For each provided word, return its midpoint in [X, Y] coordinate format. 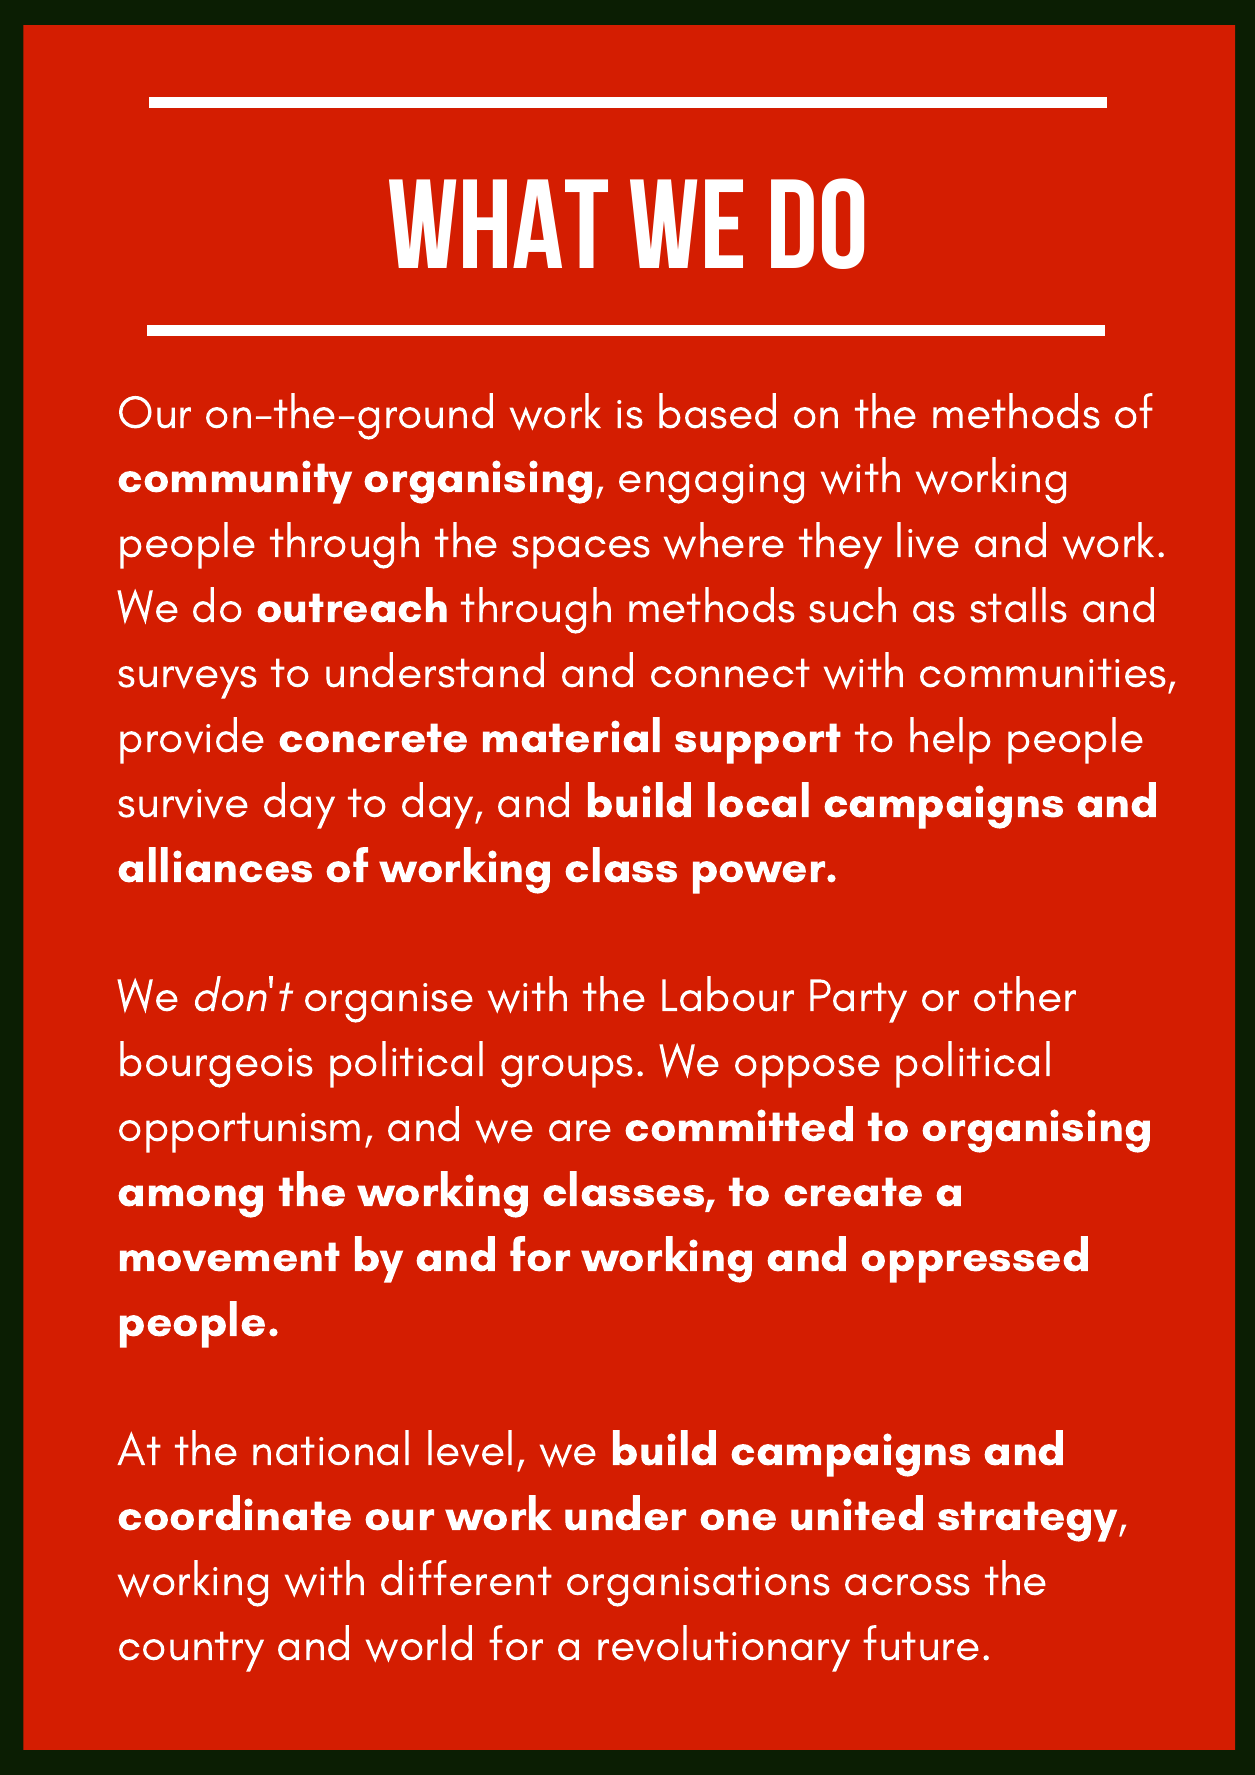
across [907, 1585]
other [1025, 994]
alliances [215, 865]
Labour [728, 994]
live [928, 540]
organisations [698, 1586]
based [717, 411]
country [191, 1651]
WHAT [498, 223]
